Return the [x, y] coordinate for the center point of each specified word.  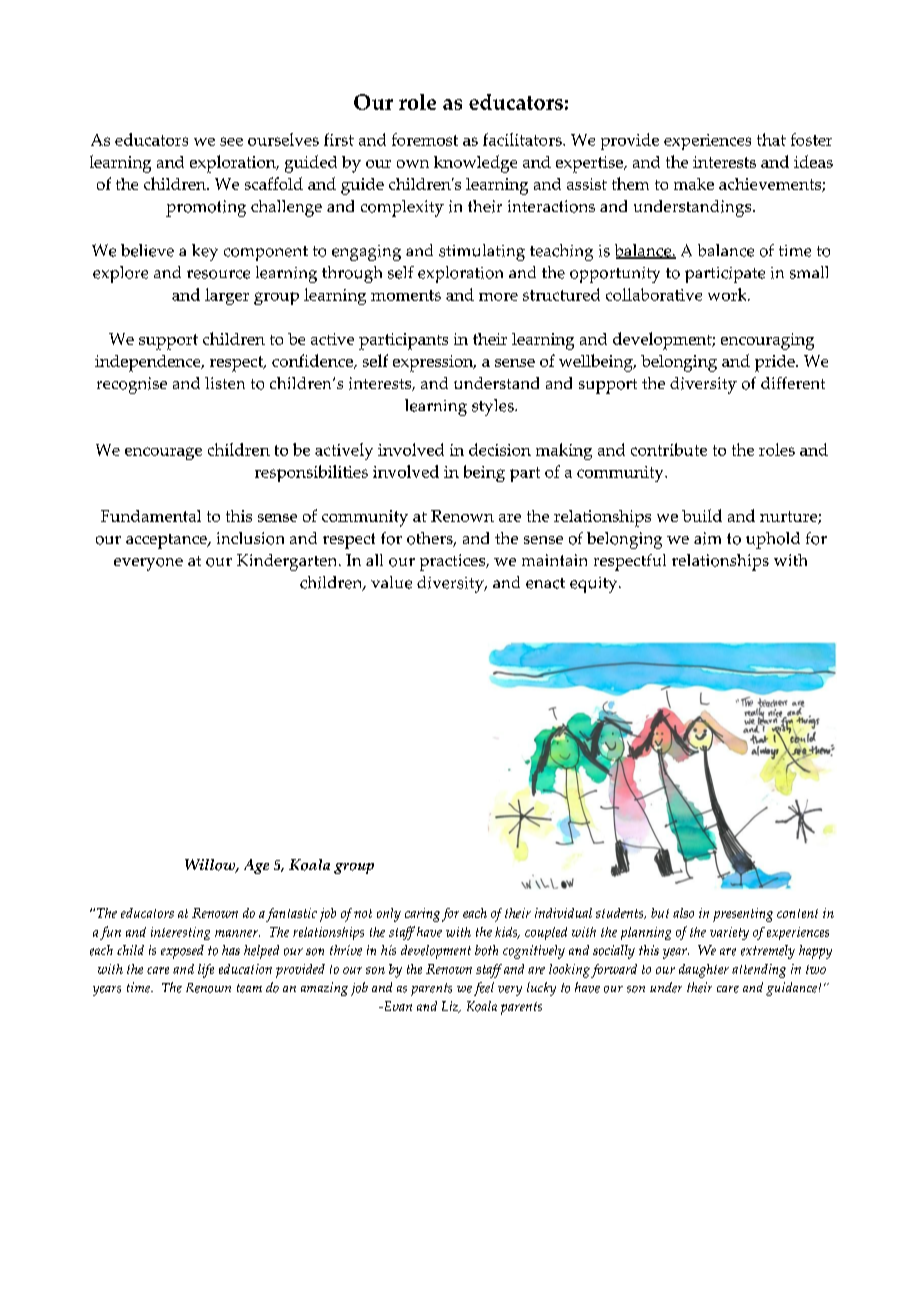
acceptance [167, 541]
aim [707, 538]
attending [759, 971]
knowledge [475, 164]
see [231, 141]
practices [454, 562]
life [206, 971]
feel [484, 989]
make [694, 184]
